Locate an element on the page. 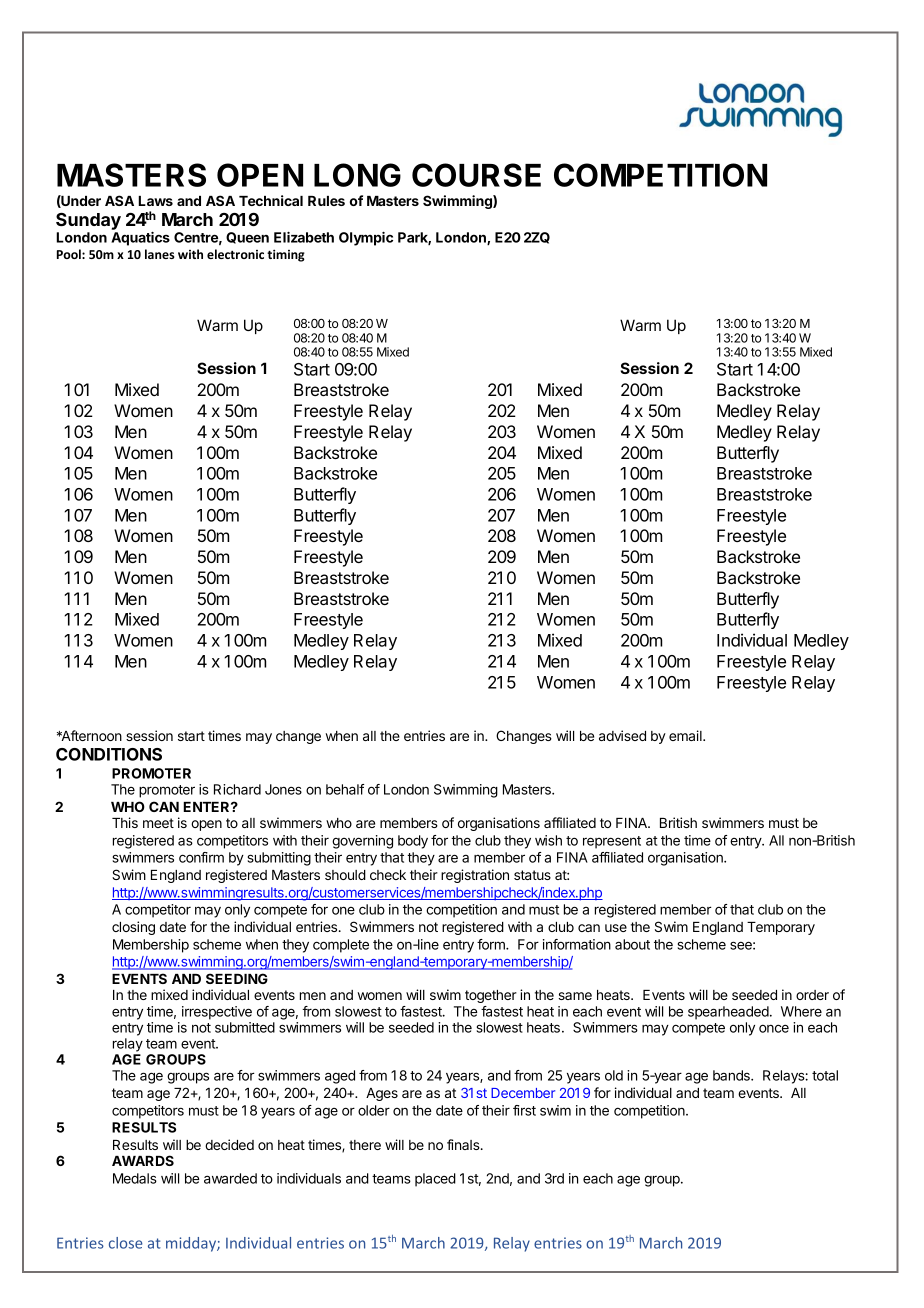  CONDITIONS is located at coordinates (109, 754).
